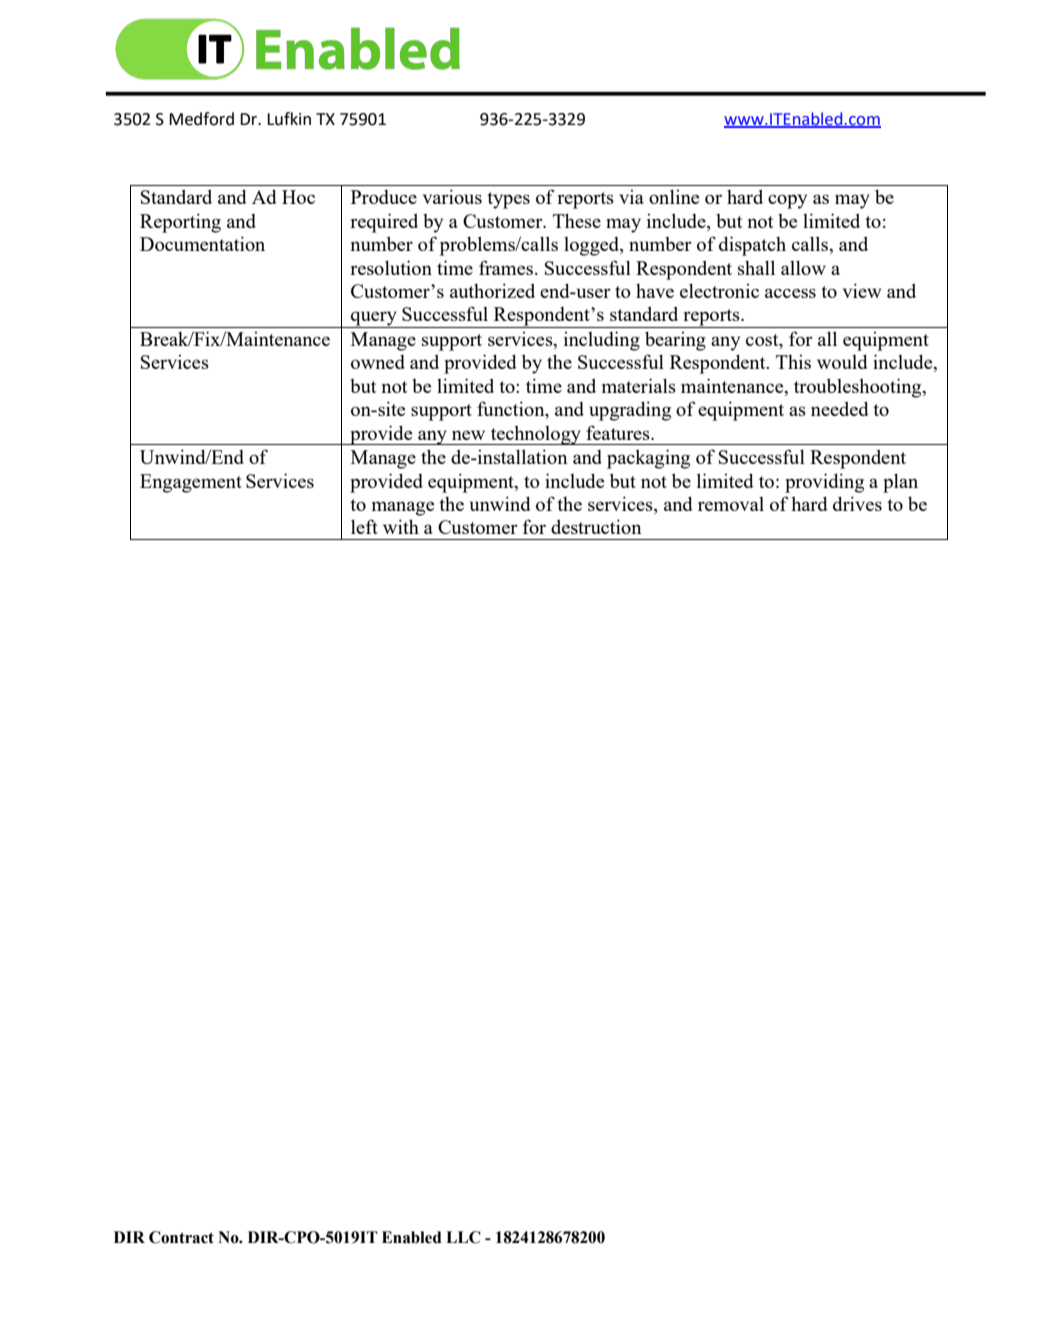  I want to click on destruction, so click(596, 526).
